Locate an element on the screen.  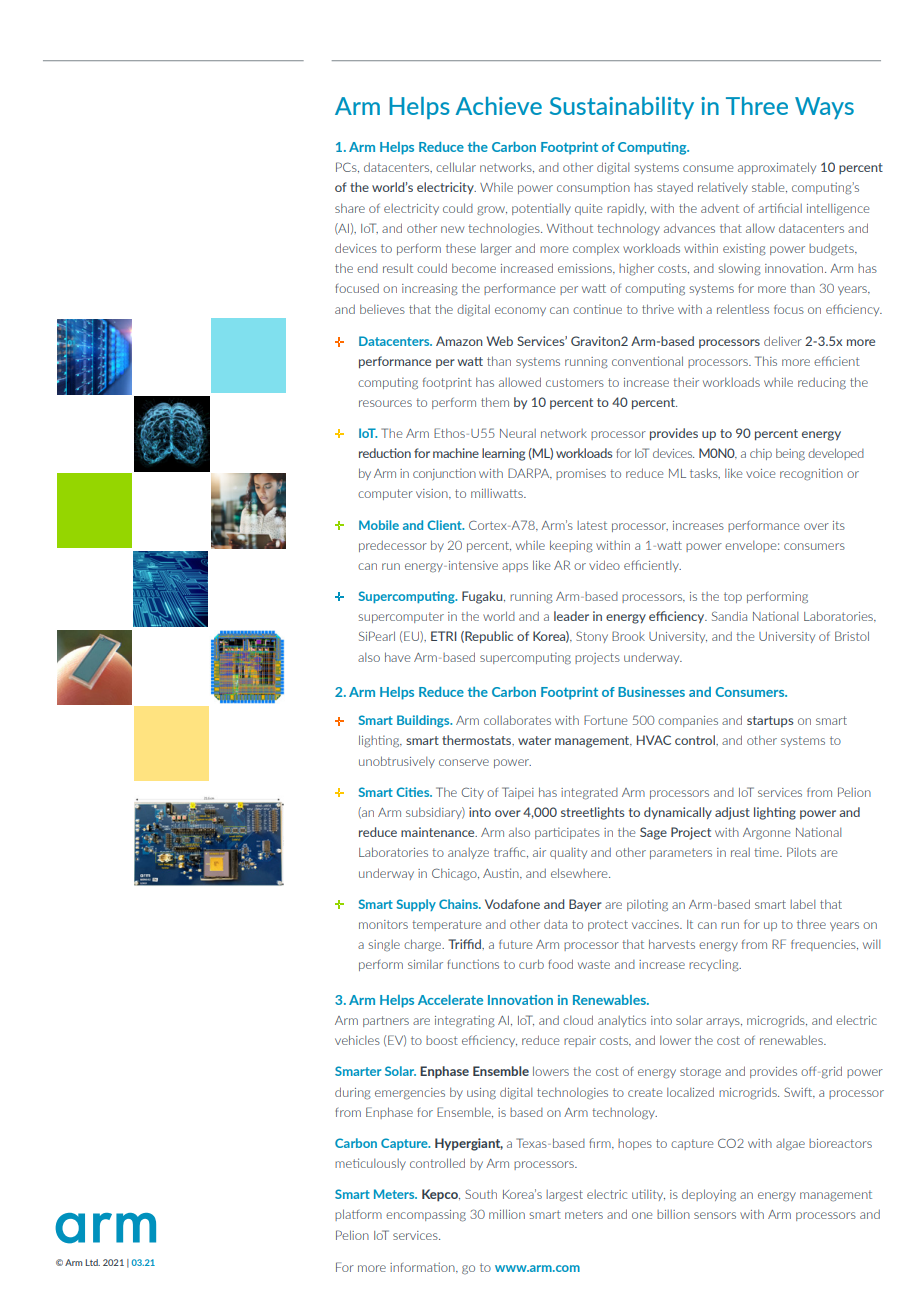
share is located at coordinates (350, 208).
